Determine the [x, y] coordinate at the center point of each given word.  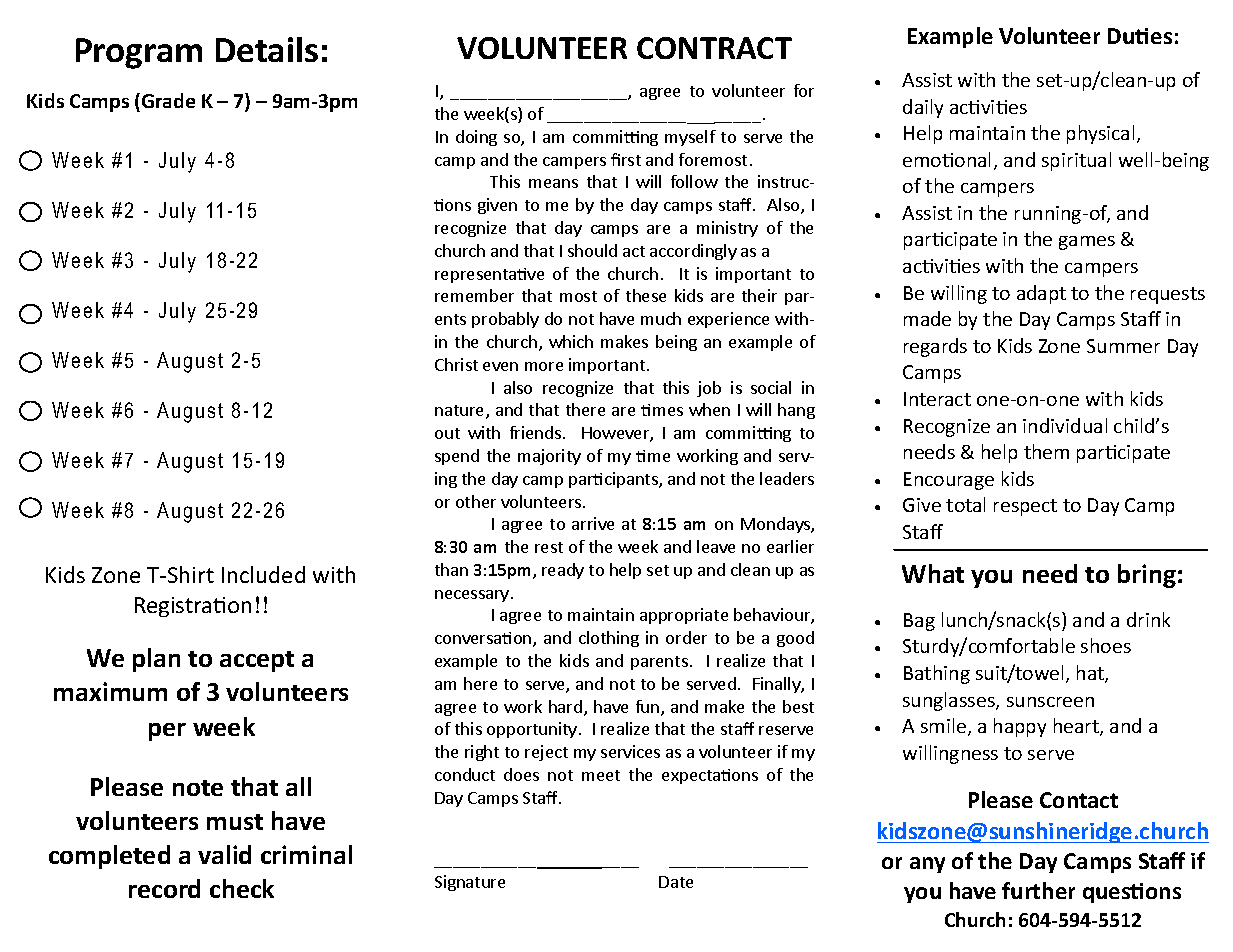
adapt [1041, 294]
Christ [456, 364]
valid [224, 854]
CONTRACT [714, 48]
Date [676, 882]
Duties [1140, 36]
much [661, 318]
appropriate [684, 616]
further [1038, 890]
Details [267, 49]
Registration [193, 607]
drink [1148, 619]
